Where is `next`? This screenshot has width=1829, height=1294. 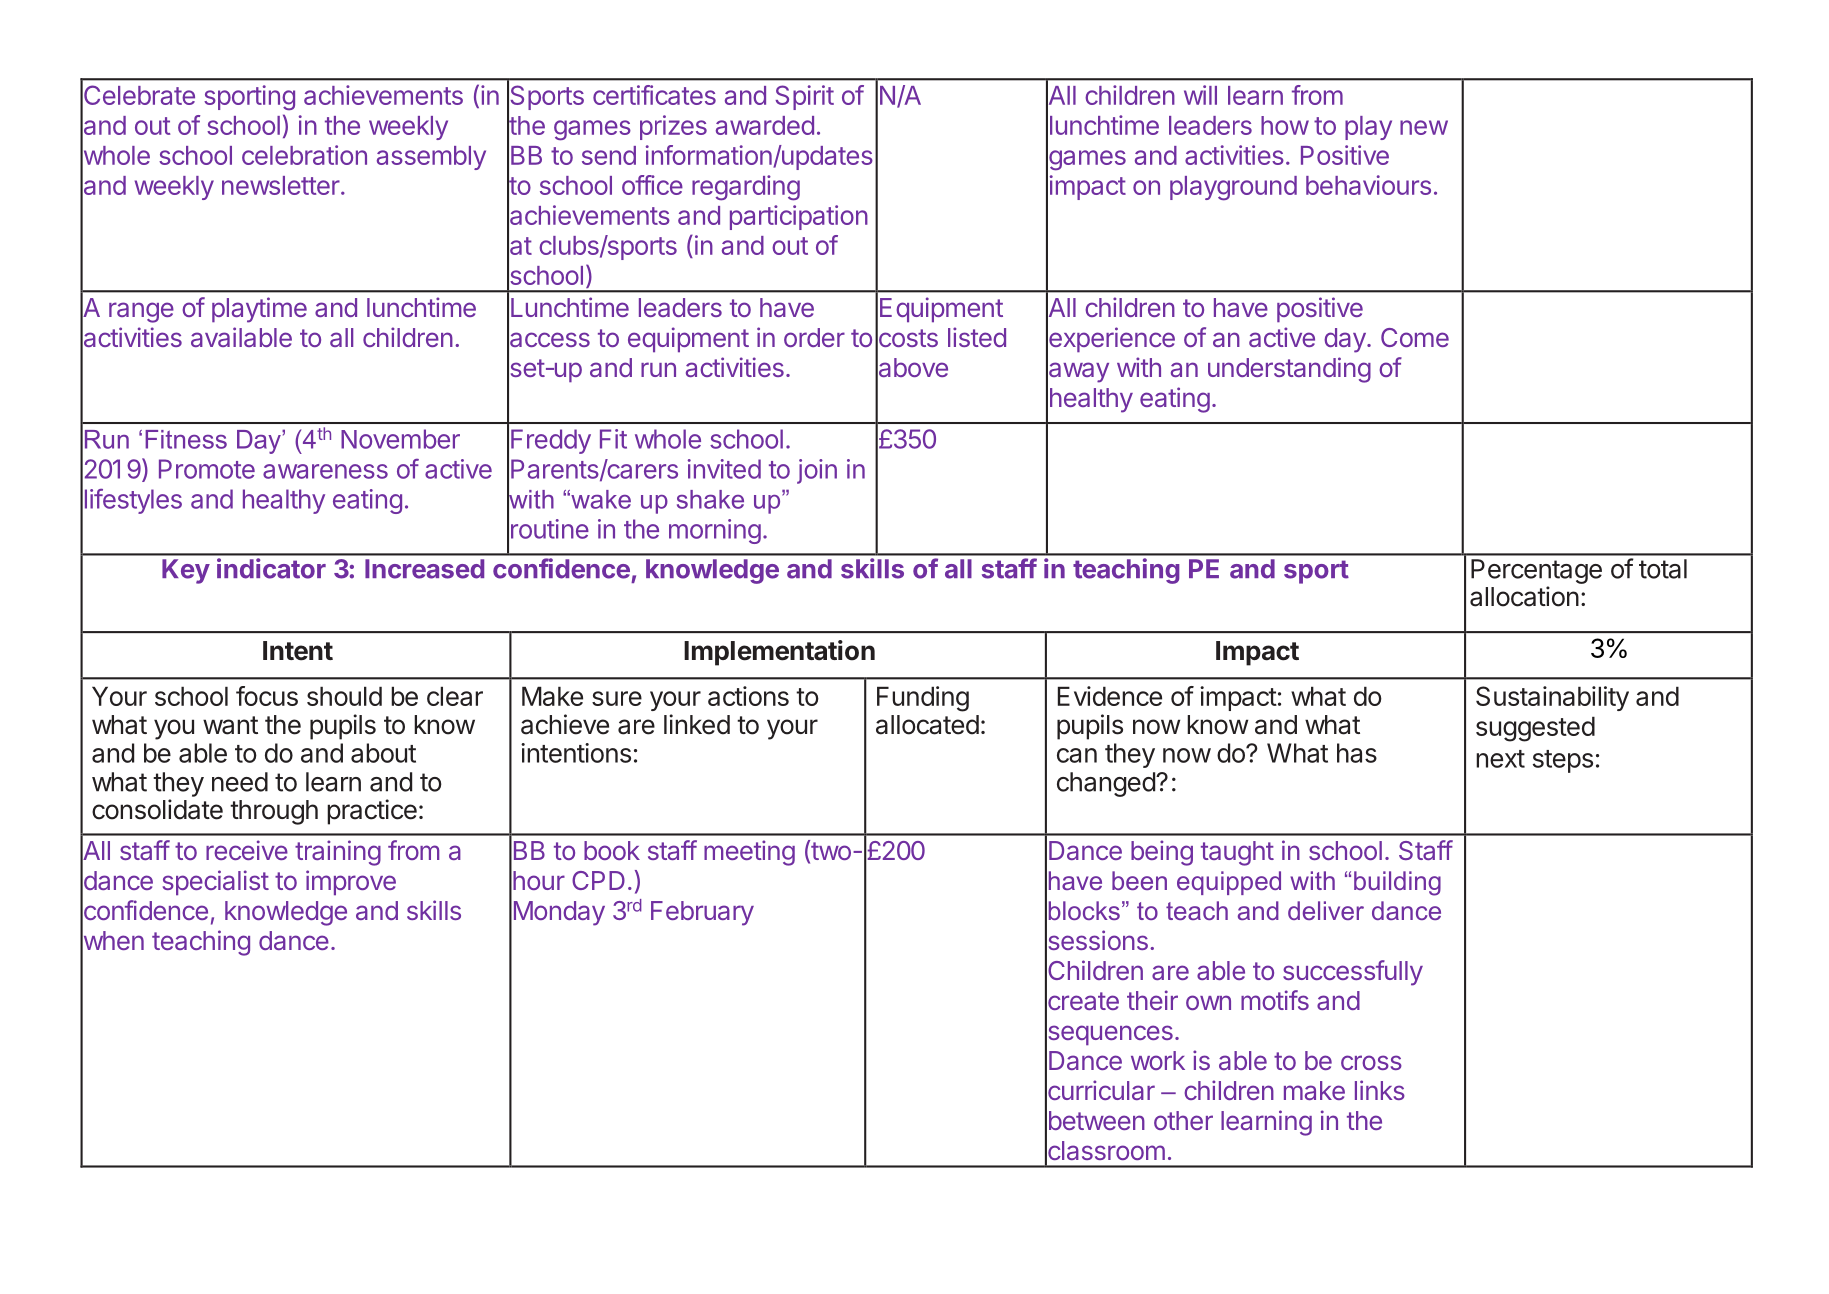 next is located at coordinates (1500, 759).
